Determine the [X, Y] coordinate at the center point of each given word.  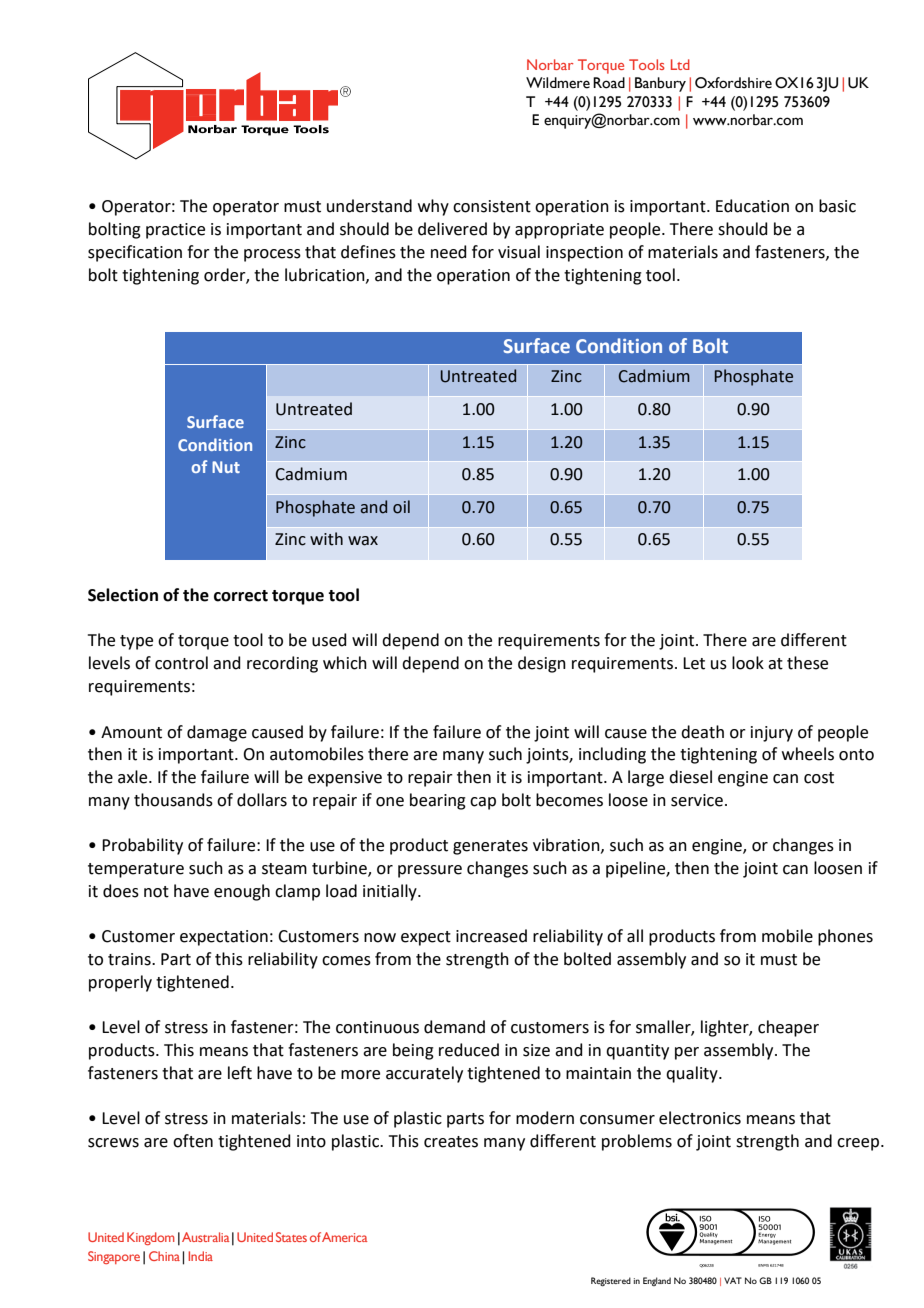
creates [451, 1142]
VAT [733, 1280]
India [200, 1256]
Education [752, 206]
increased [491, 936]
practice [175, 231]
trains [130, 959]
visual [519, 252]
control [181, 663]
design [542, 664]
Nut [226, 467]
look [748, 663]
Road [609, 83]
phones [845, 937]
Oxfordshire [733, 83]
